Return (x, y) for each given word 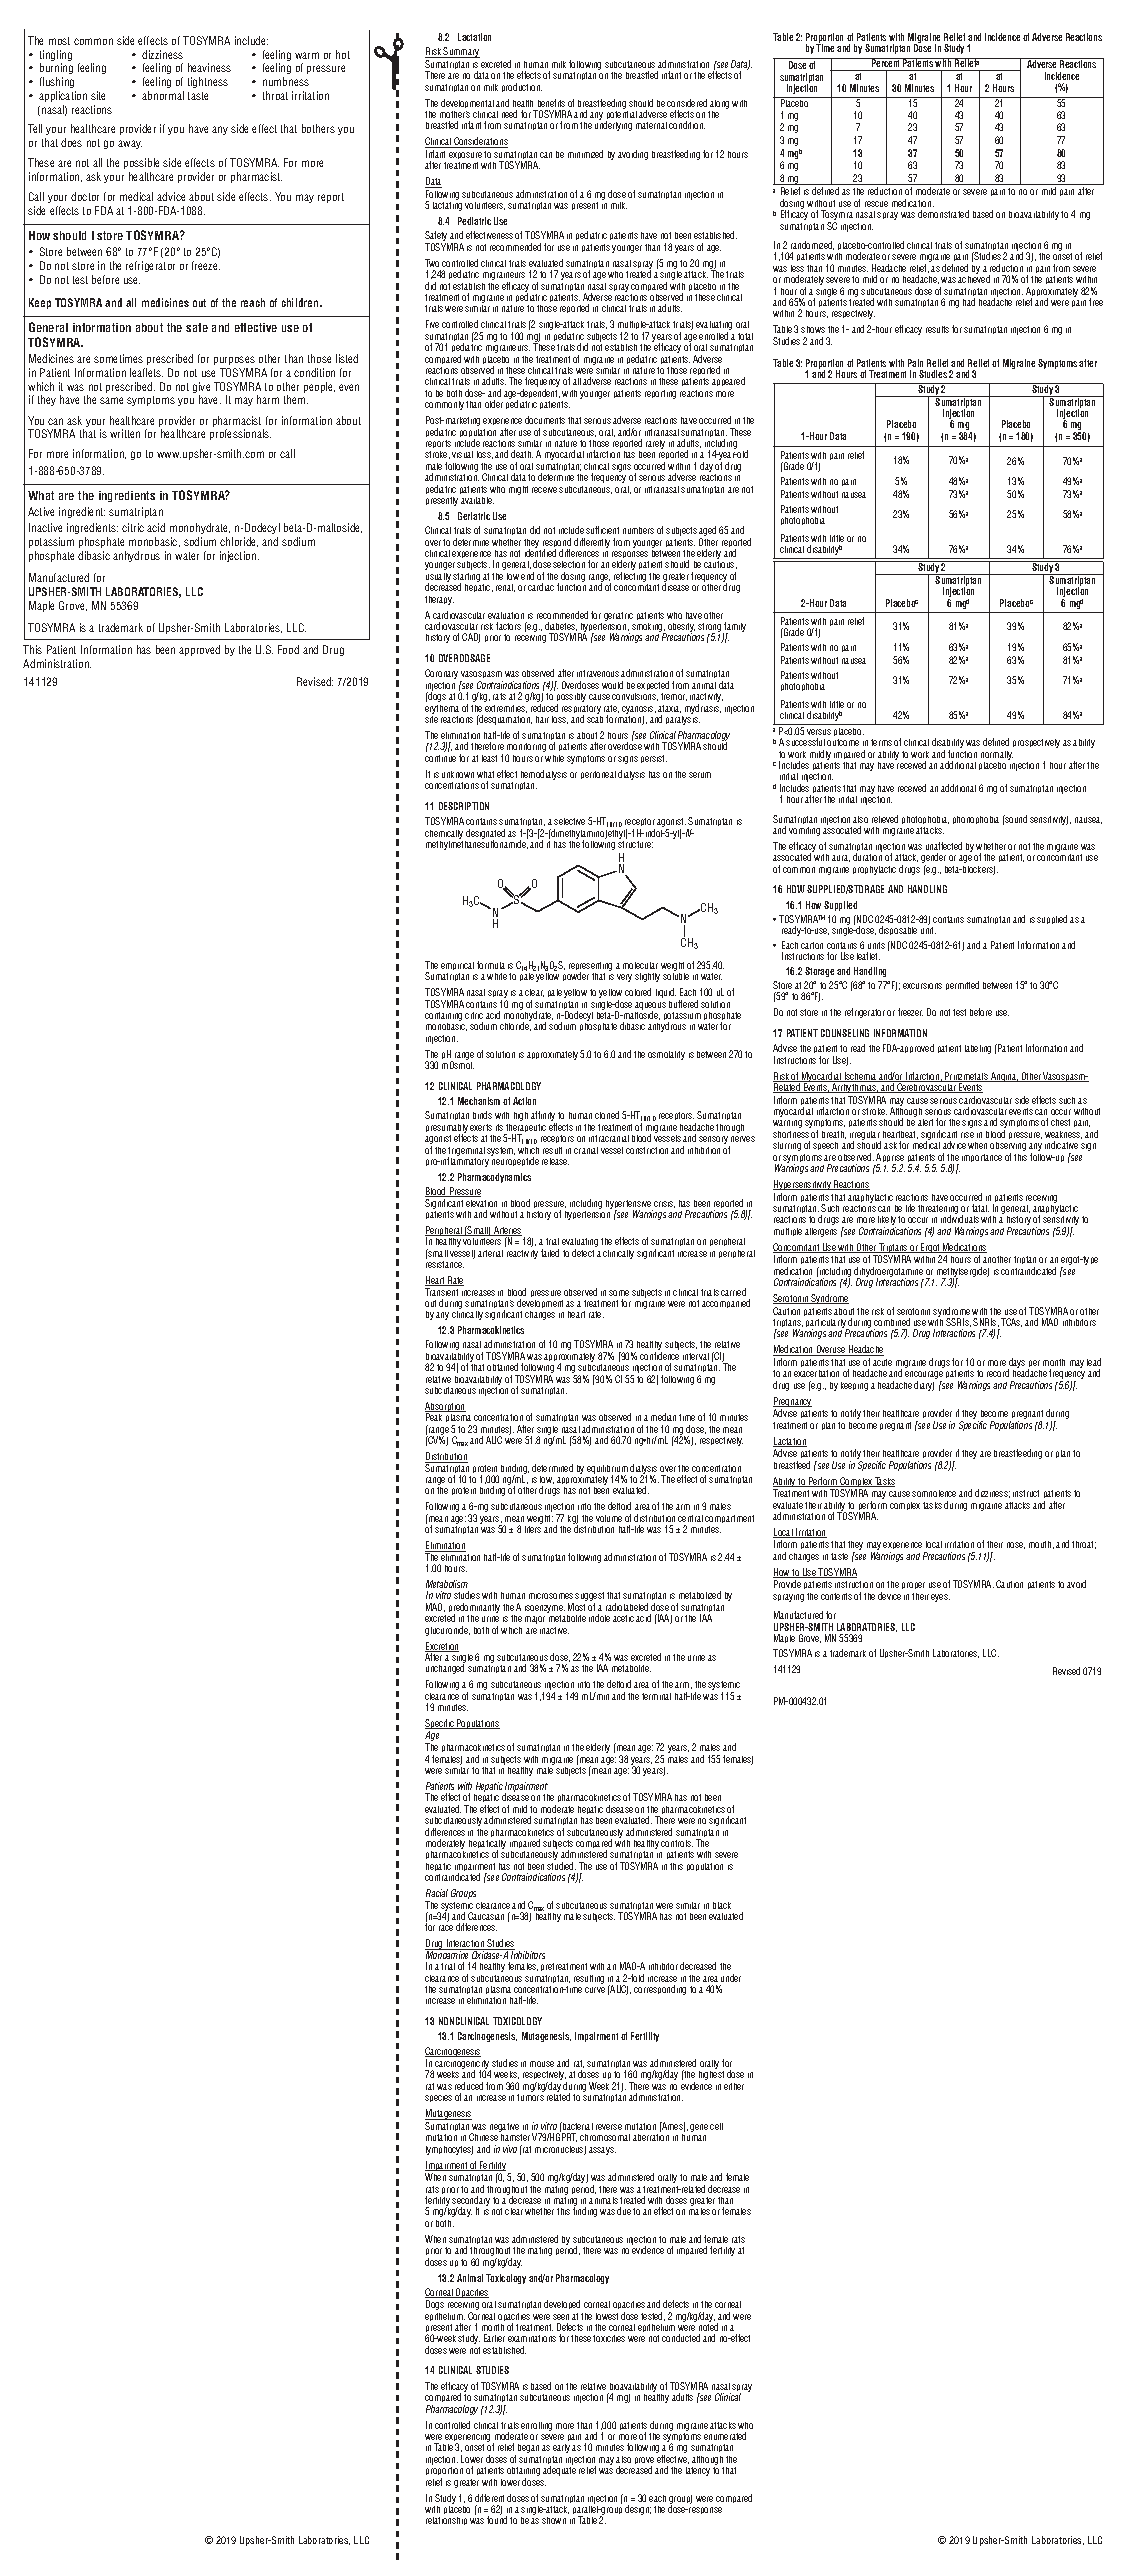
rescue (876, 204)
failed (550, 1253)
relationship (446, 2521)
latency (698, 2471)
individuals (960, 1219)
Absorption (445, 1408)
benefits (551, 103)
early (561, 2448)
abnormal (163, 95)
